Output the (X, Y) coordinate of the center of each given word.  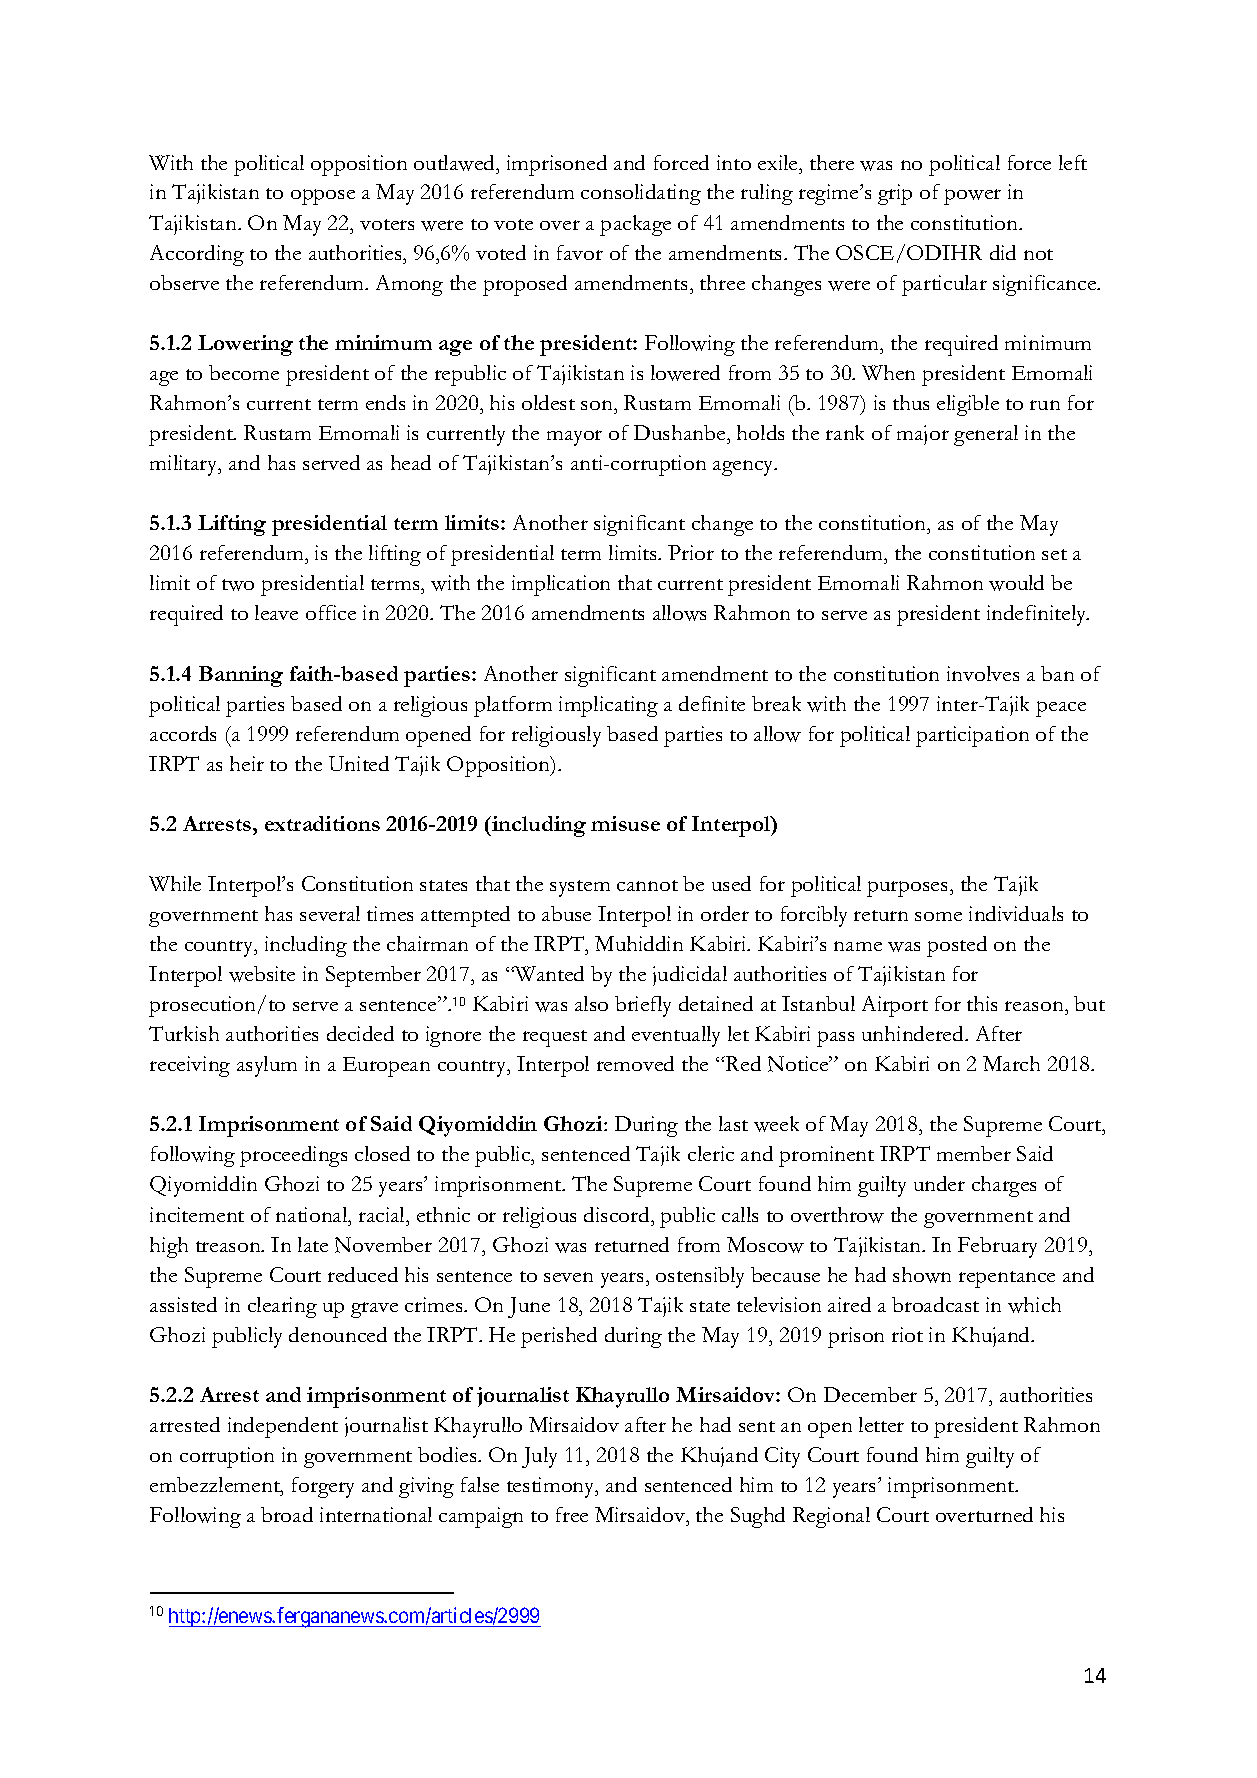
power (972, 197)
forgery (323, 1487)
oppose (323, 197)
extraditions (322, 823)
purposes (907, 889)
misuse (625, 823)
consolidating (641, 194)
